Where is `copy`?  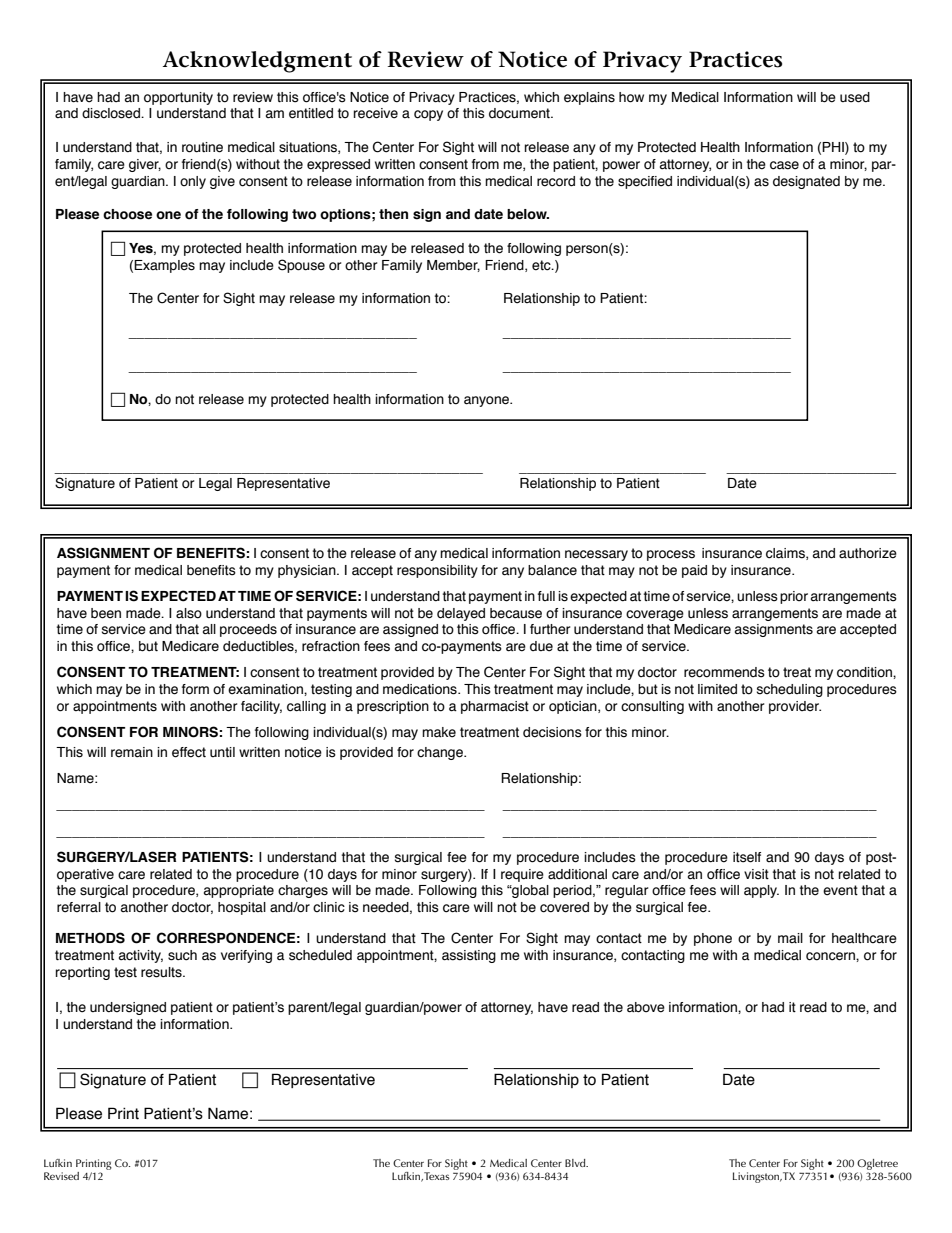 copy is located at coordinates (428, 115).
